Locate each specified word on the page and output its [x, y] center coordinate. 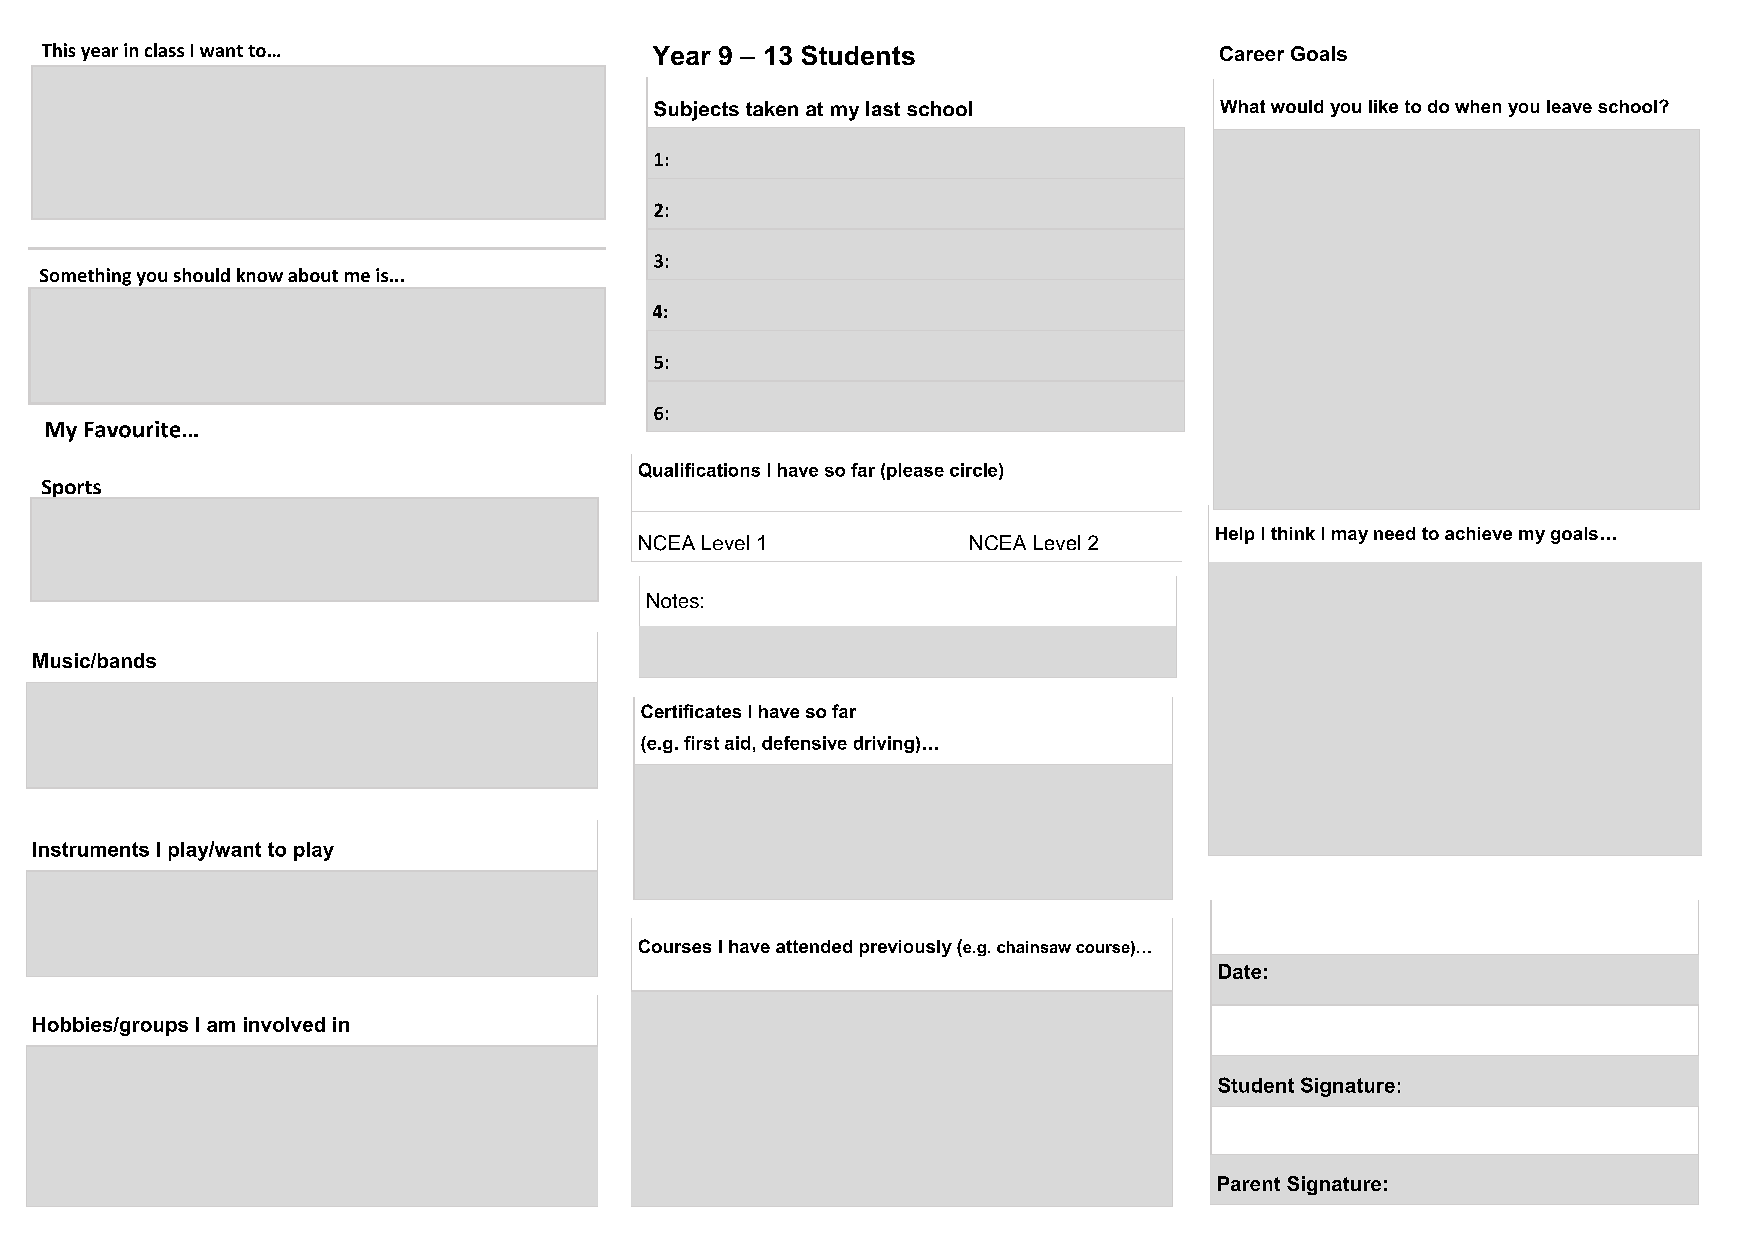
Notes [673, 600]
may [1350, 537]
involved [284, 1024]
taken [772, 108]
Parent [1249, 1183]
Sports [71, 488]
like [1383, 106]
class [164, 50]
